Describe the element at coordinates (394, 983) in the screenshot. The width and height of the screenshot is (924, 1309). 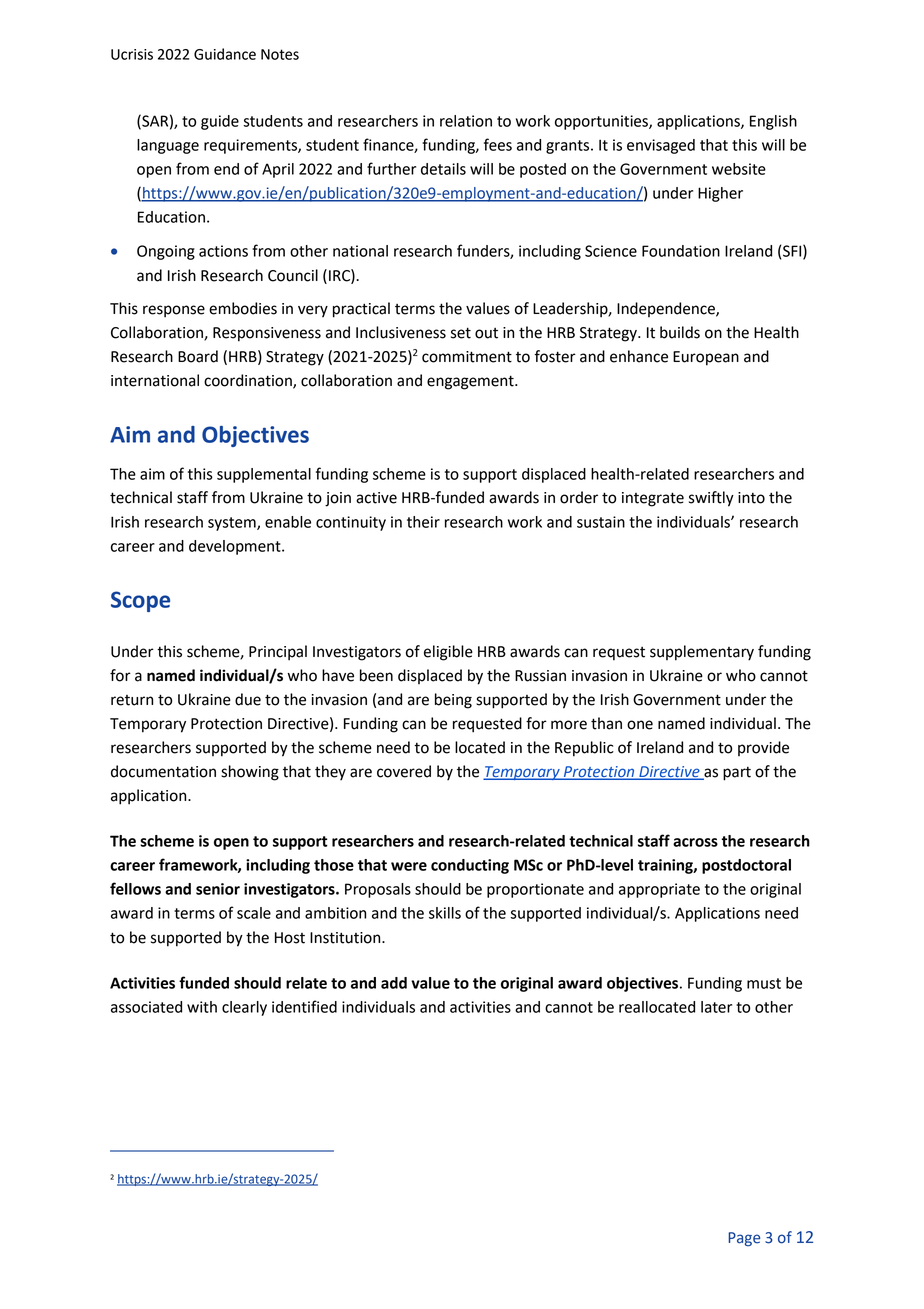
I see `add` at that location.
